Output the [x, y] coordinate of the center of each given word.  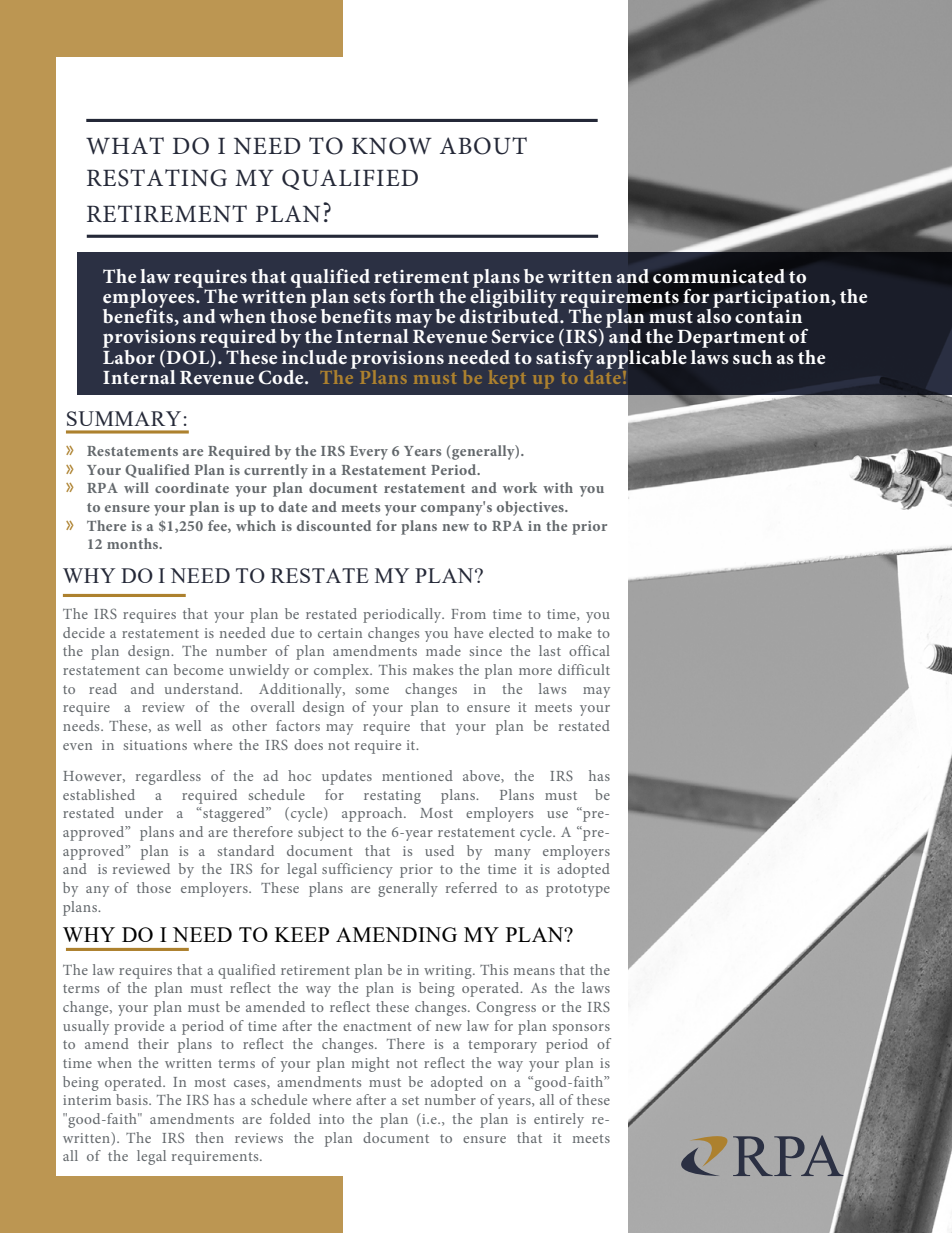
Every [369, 453]
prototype [578, 890]
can [157, 671]
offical [589, 650]
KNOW [392, 146]
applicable [641, 360]
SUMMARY [124, 418]
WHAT [125, 145]
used [439, 850]
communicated [719, 276]
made [443, 650]
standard [245, 850]
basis [133, 1099]
